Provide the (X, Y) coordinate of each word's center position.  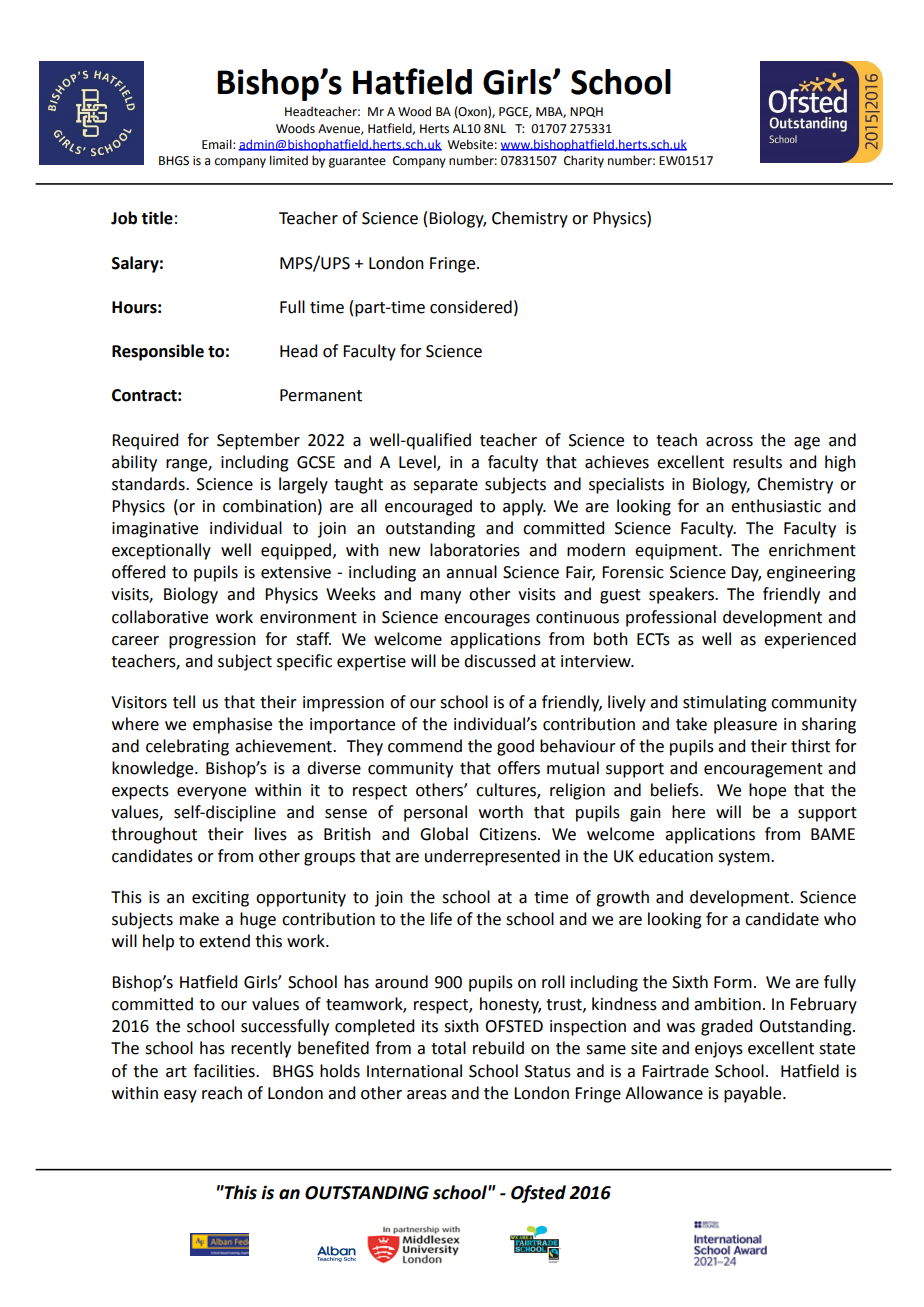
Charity (584, 161)
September (258, 441)
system (745, 858)
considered (471, 307)
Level (418, 462)
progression (212, 641)
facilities (225, 1071)
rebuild (498, 1048)
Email (218, 144)
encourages (487, 620)
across (729, 442)
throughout (154, 835)
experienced (810, 640)
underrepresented (492, 857)
